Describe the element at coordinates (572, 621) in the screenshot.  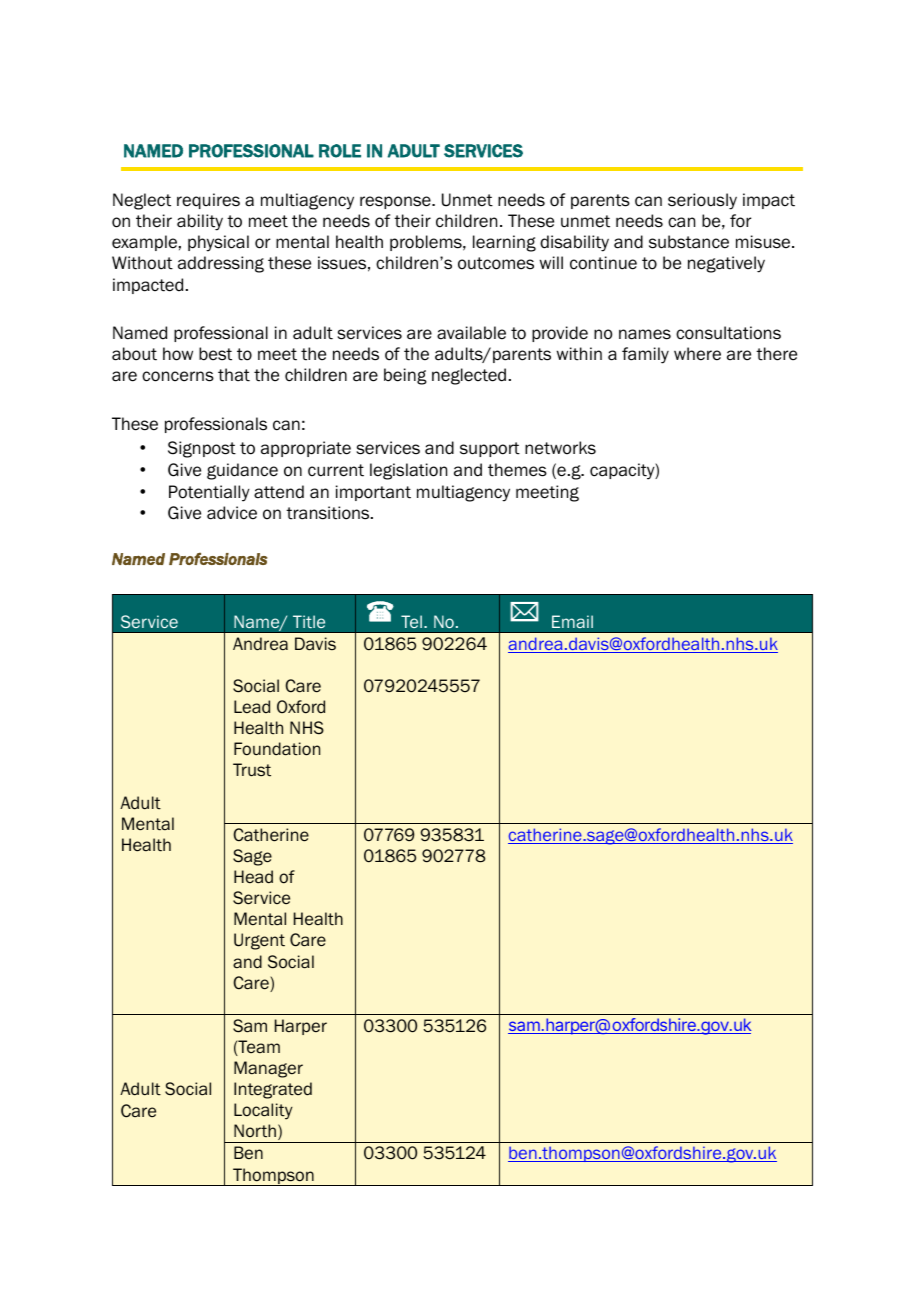
I see `Email` at that location.
